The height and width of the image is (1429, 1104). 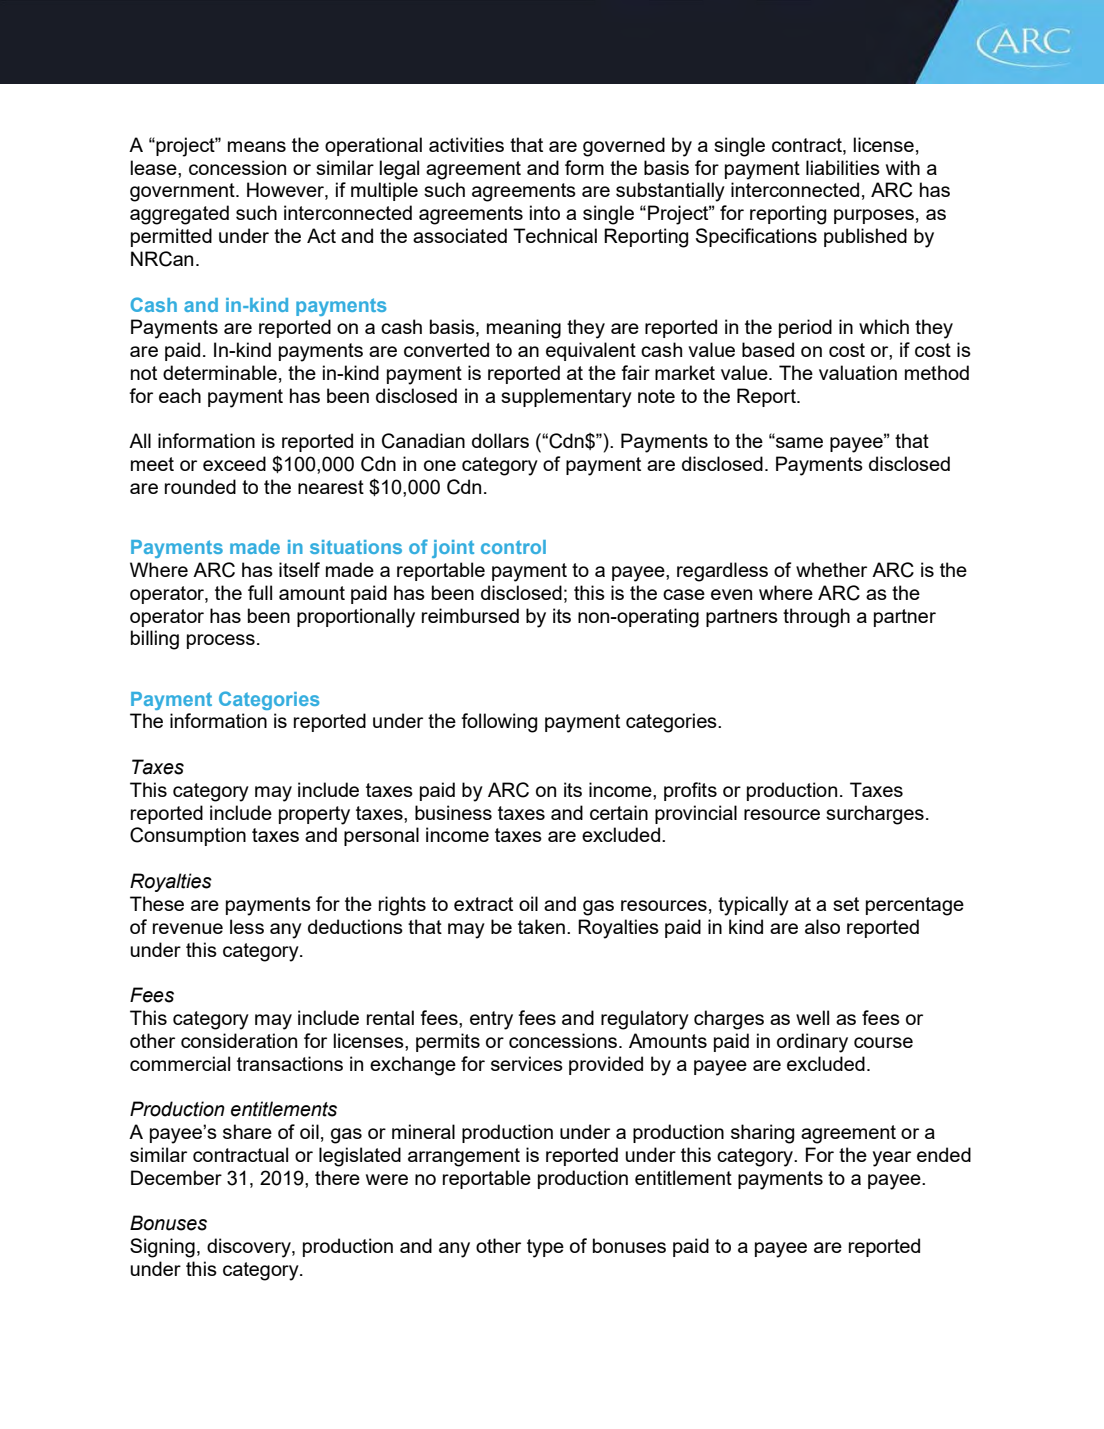 I want to click on liabilities, so click(x=843, y=167).
